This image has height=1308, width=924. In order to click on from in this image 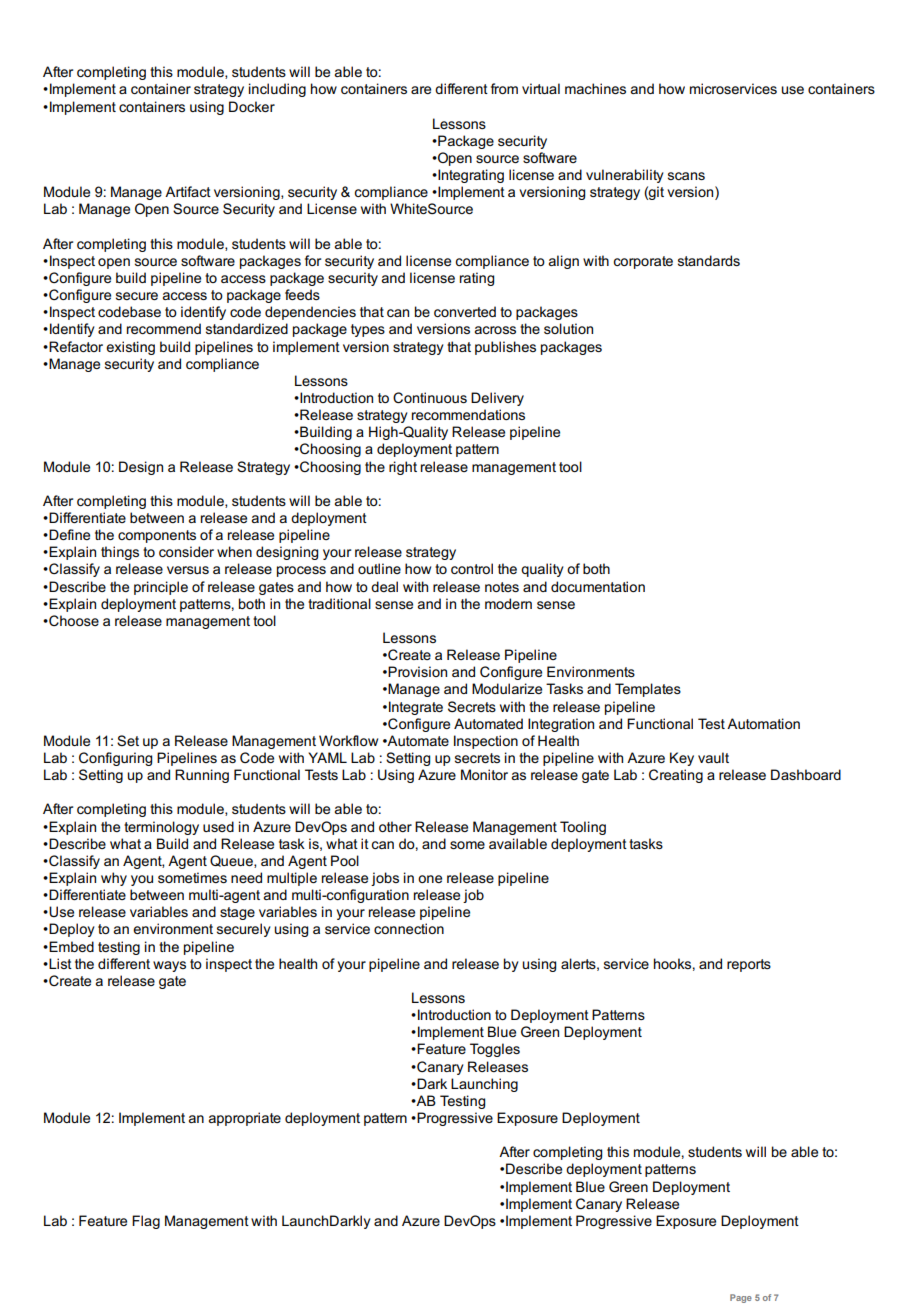, I will do `click(504, 88)`.
